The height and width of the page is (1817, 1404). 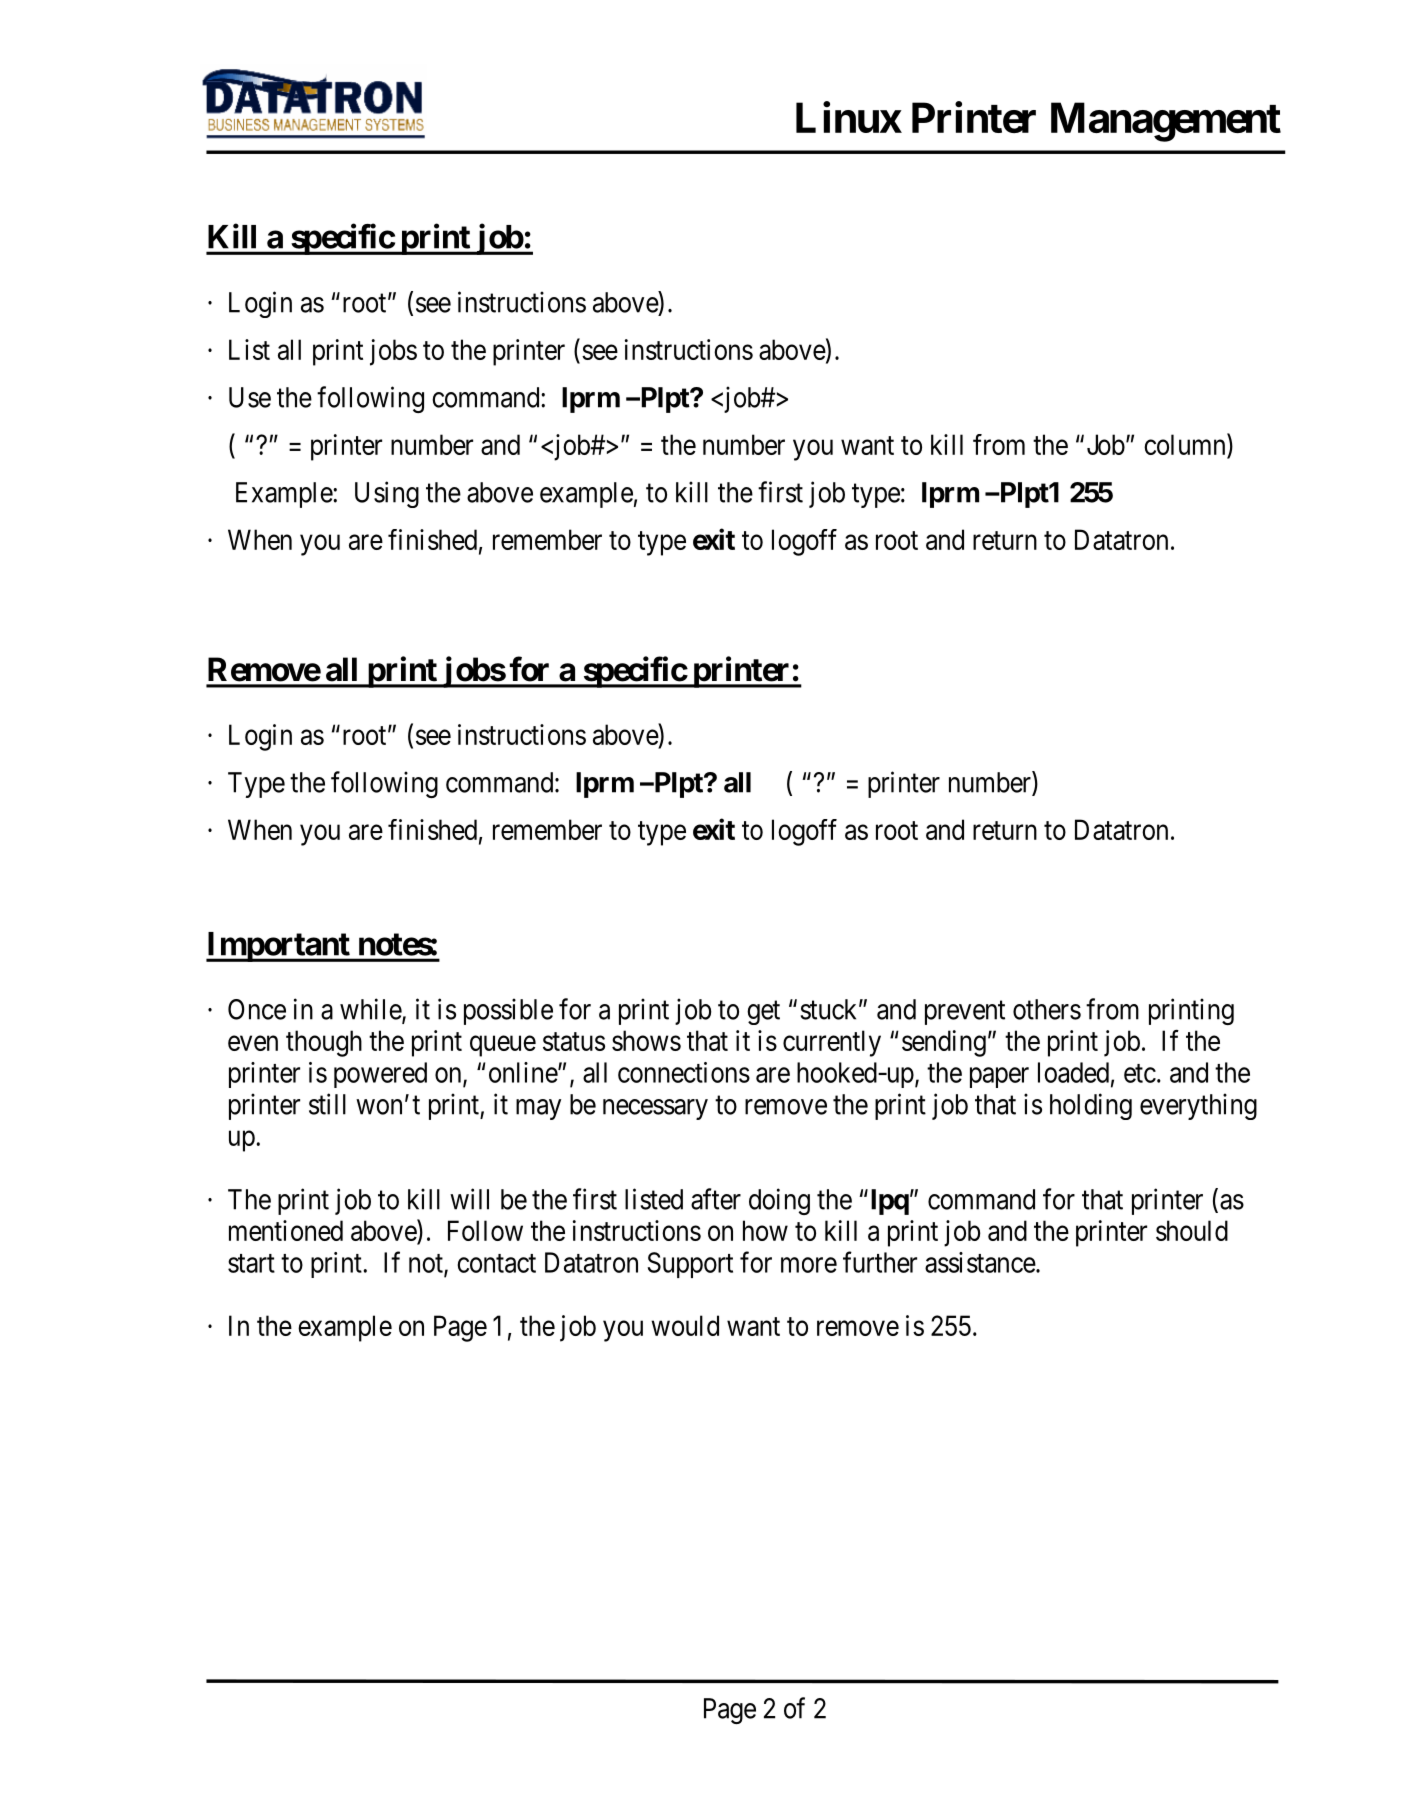 What do you see at coordinates (1166, 122) in the page?
I see `Management` at bounding box center [1166, 122].
